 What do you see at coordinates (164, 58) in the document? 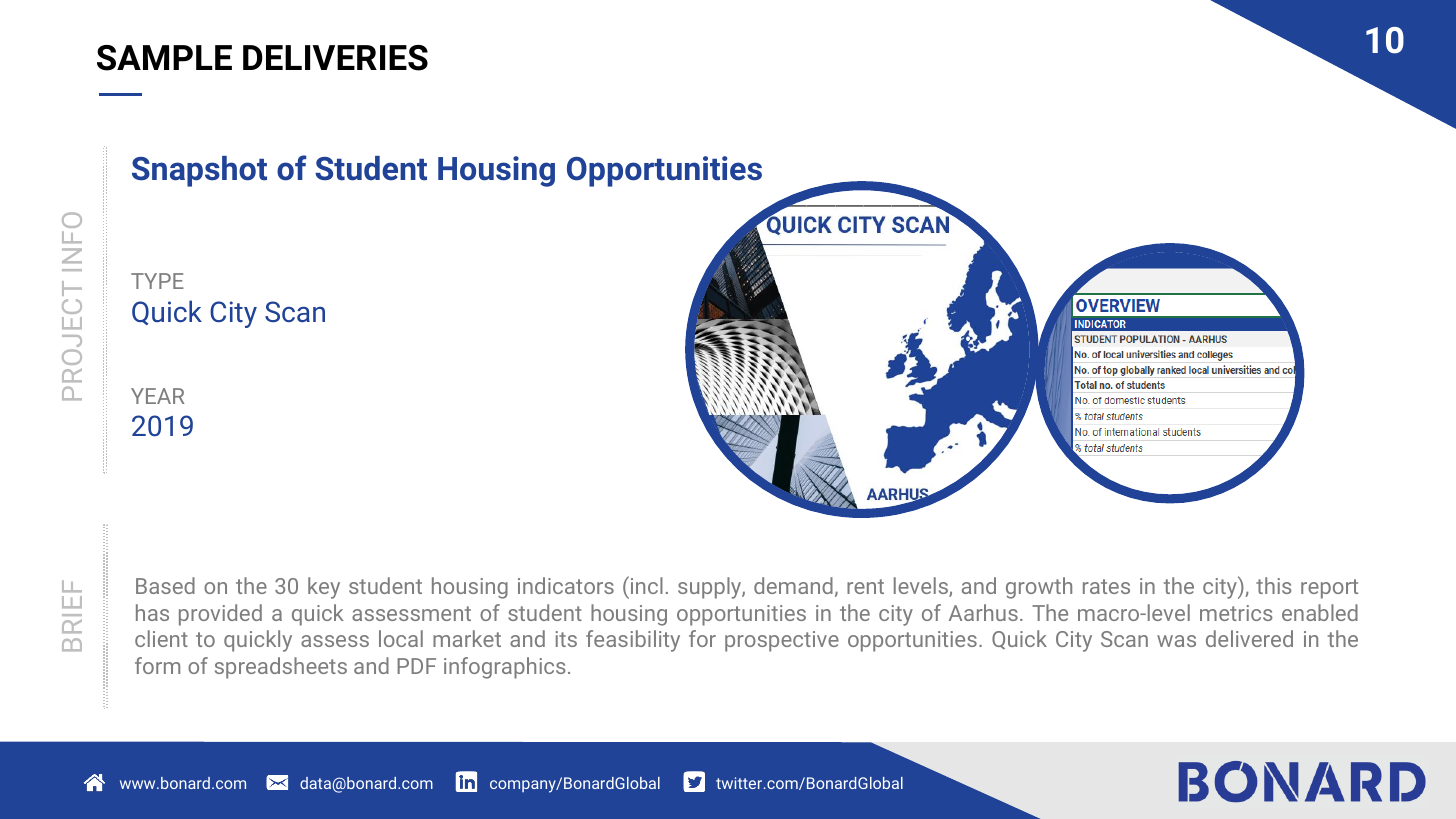
I see `SAMPLE` at bounding box center [164, 58].
